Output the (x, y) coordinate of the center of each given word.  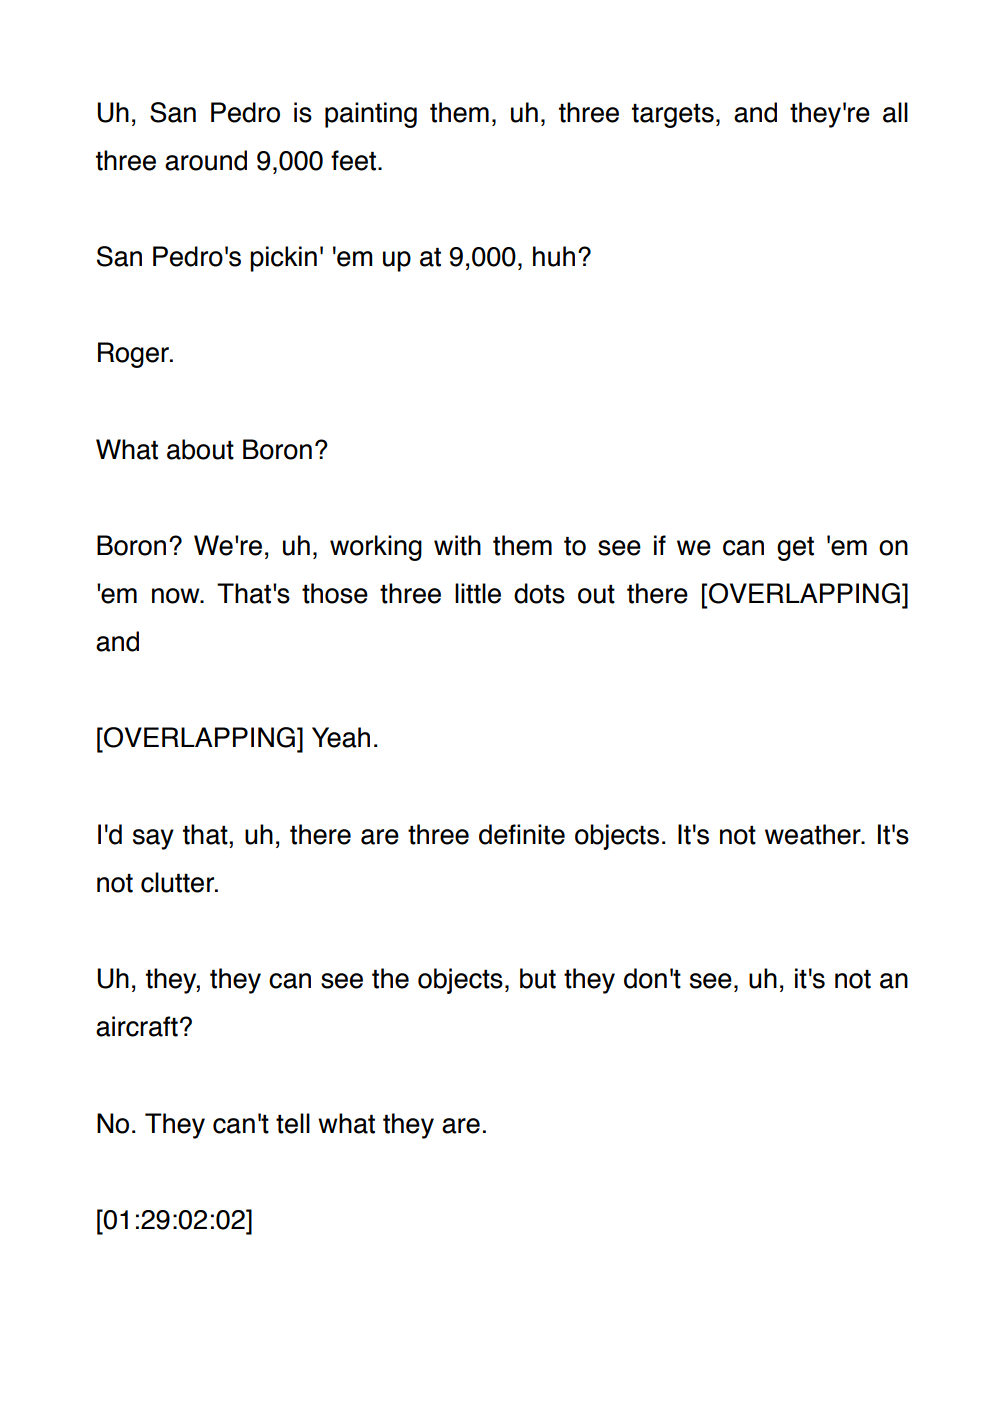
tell (293, 1123)
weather (814, 834)
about (200, 449)
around (206, 160)
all (895, 112)
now (177, 596)
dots (539, 593)
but (538, 978)
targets (673, 116)
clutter (178, 882)
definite (522, 834)
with (457, 545)
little (478, 593)
